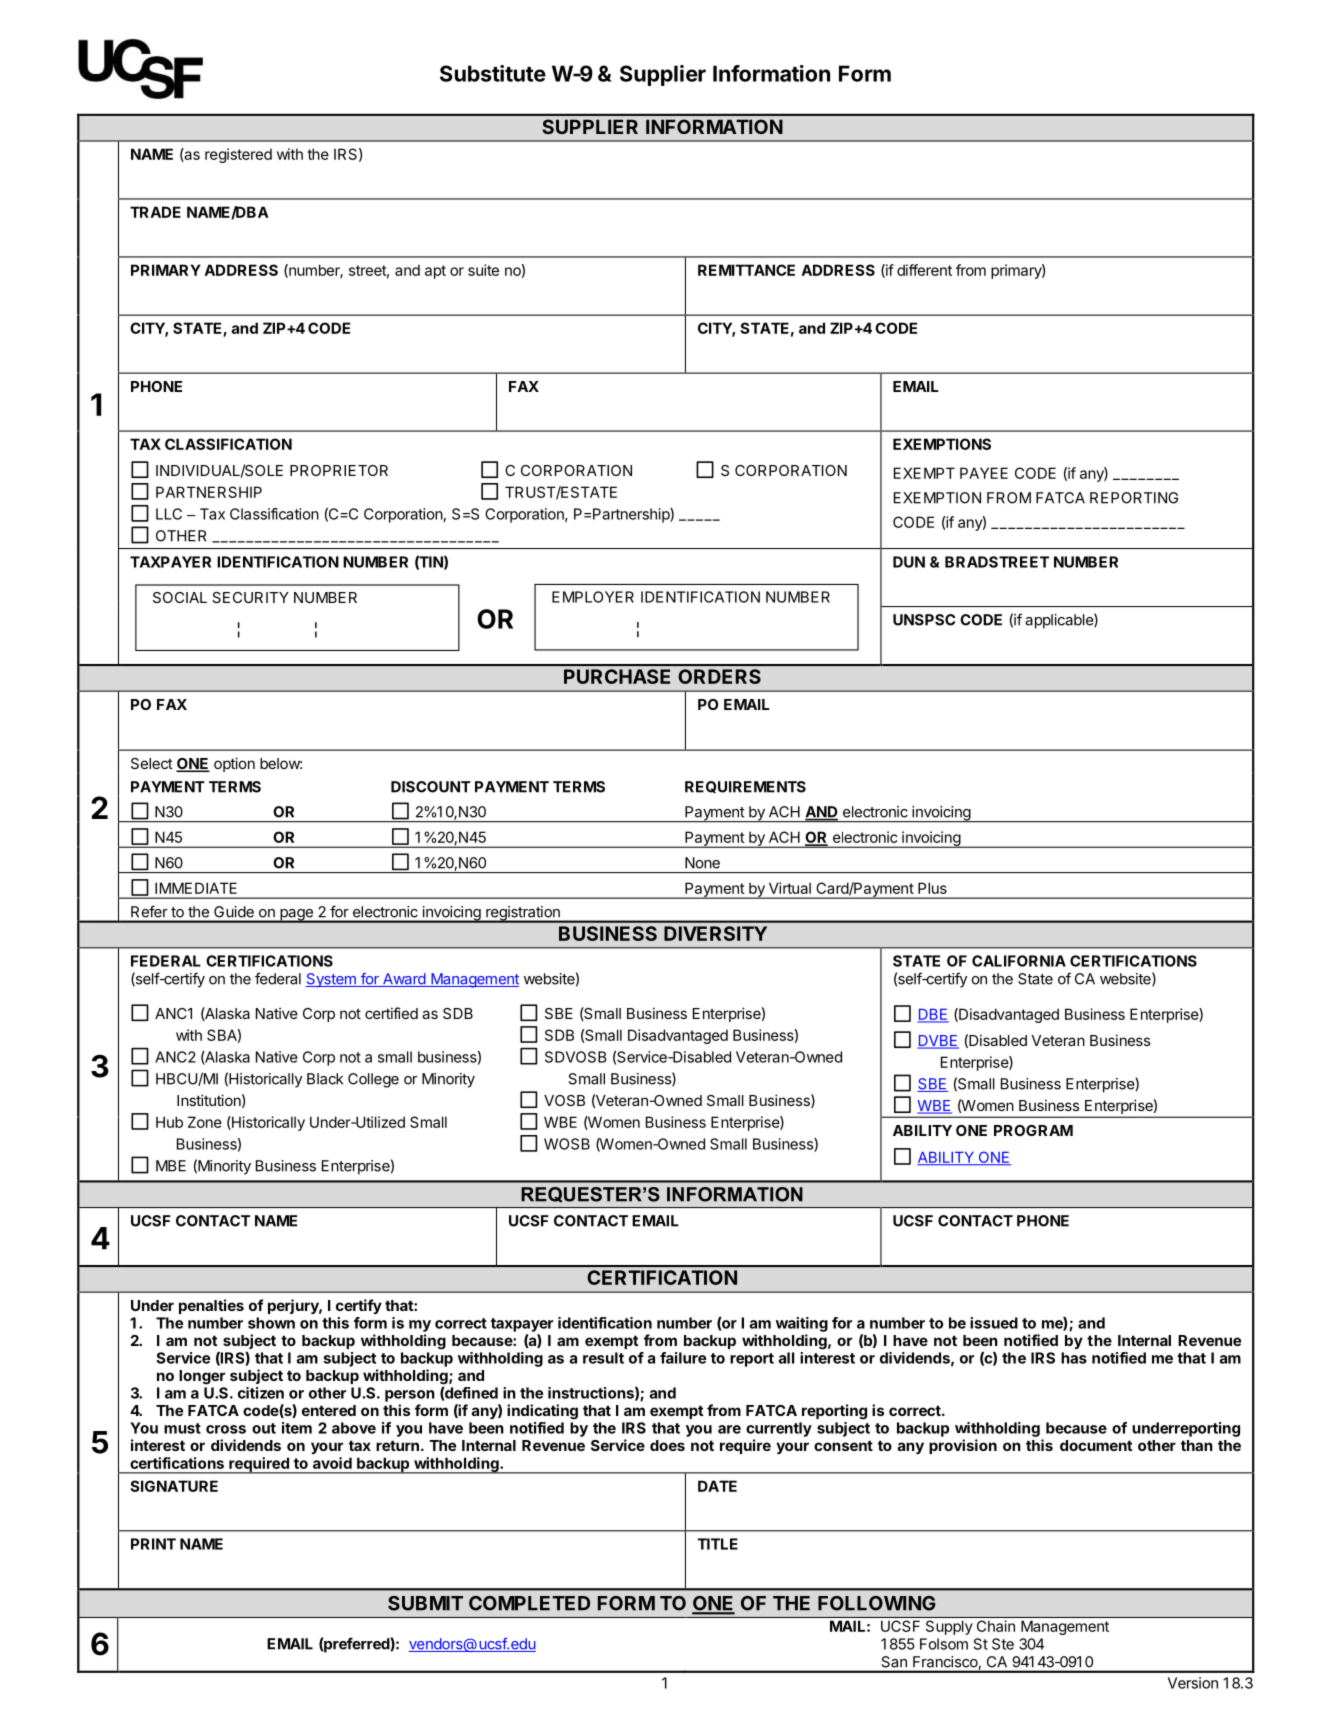  What do you see at coordinates (924, 270) in the screenshot?
I see `different` at bounding box center [924, 270].
